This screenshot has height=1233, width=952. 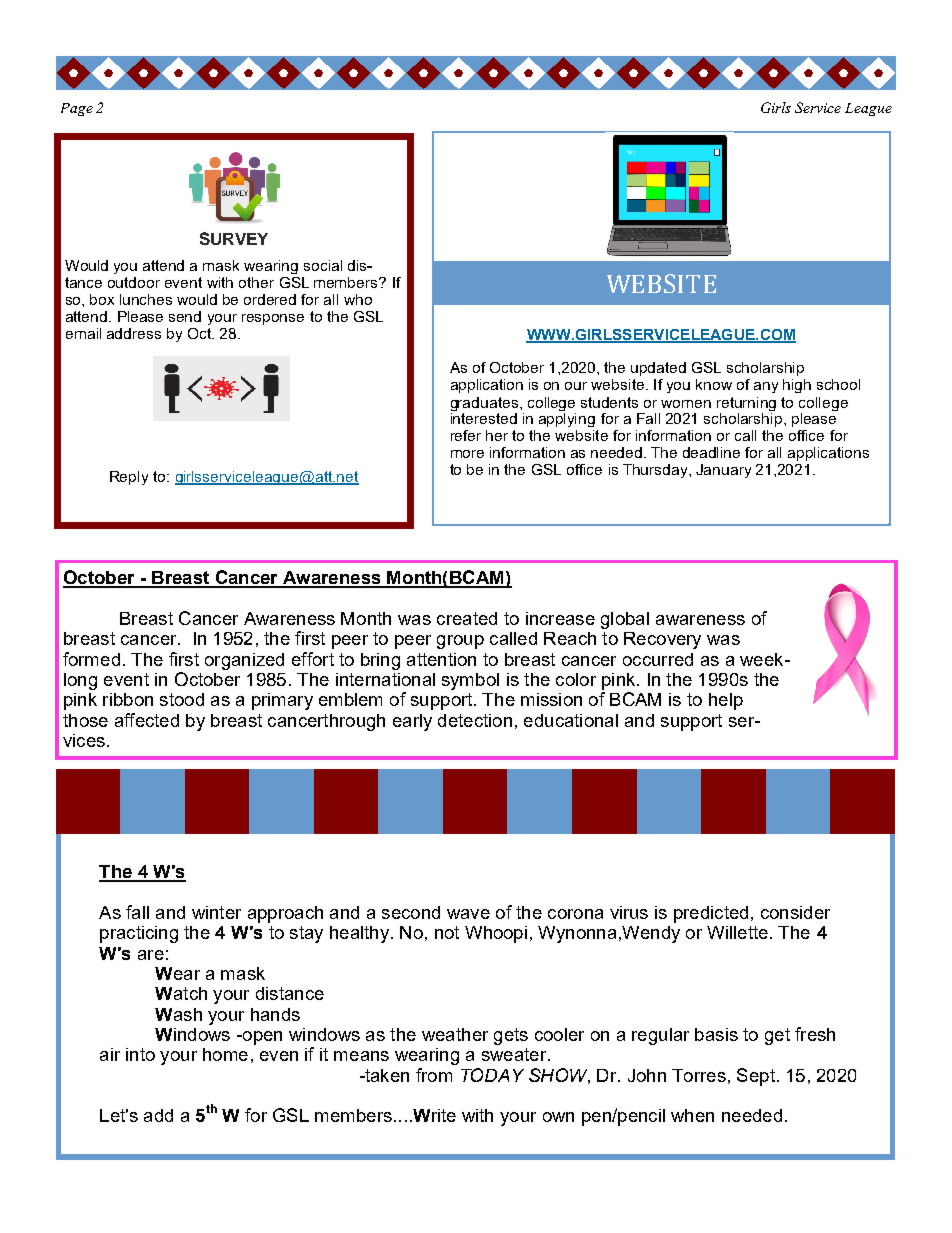 What do you see at coordinates (140, 1054) in the screenshot?
I see `into` at bounding box center [140, 1054].
